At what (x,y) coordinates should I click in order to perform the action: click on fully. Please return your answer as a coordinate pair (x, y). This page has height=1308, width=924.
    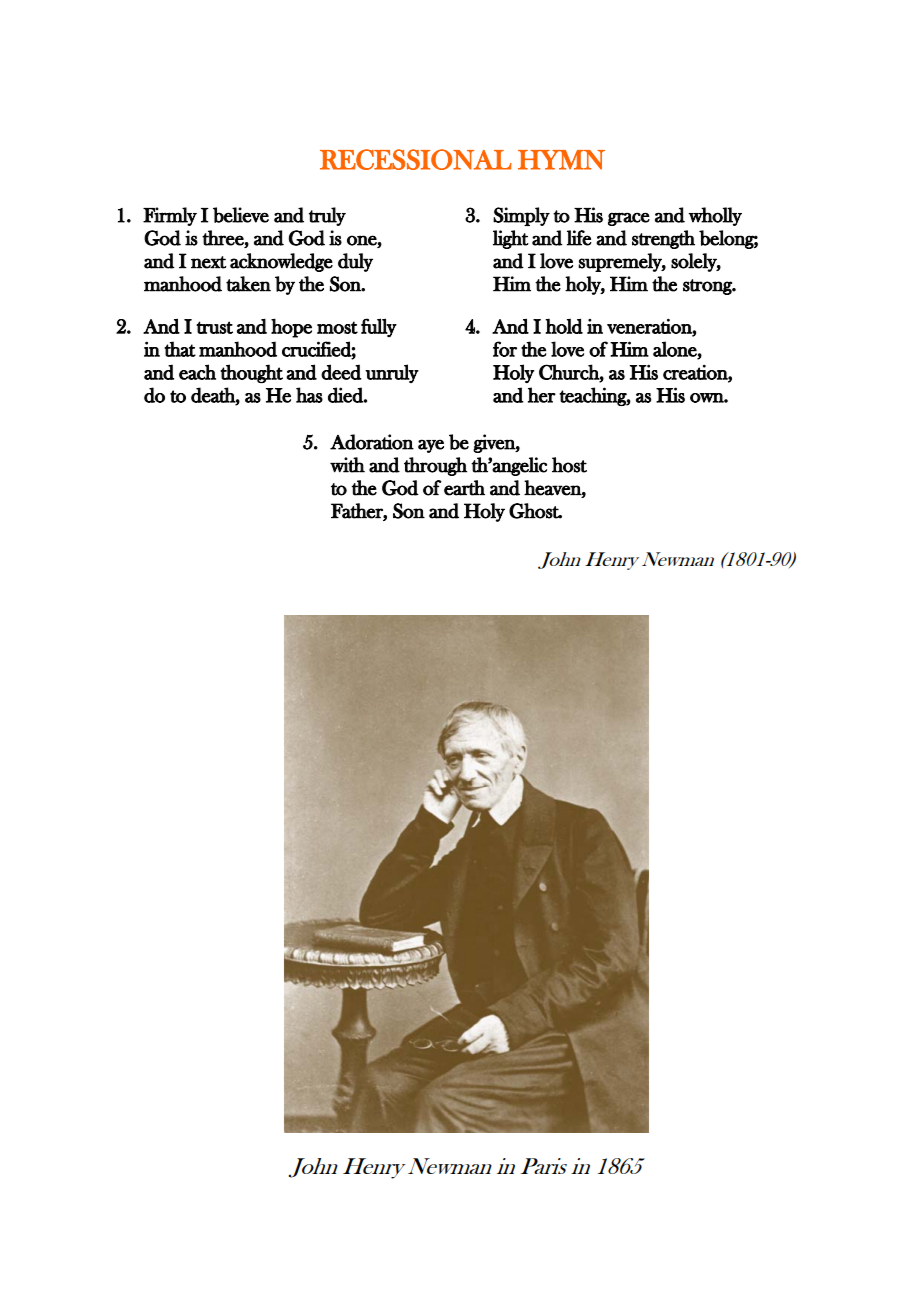
    Looking at the image, I should click on (379, 327).
